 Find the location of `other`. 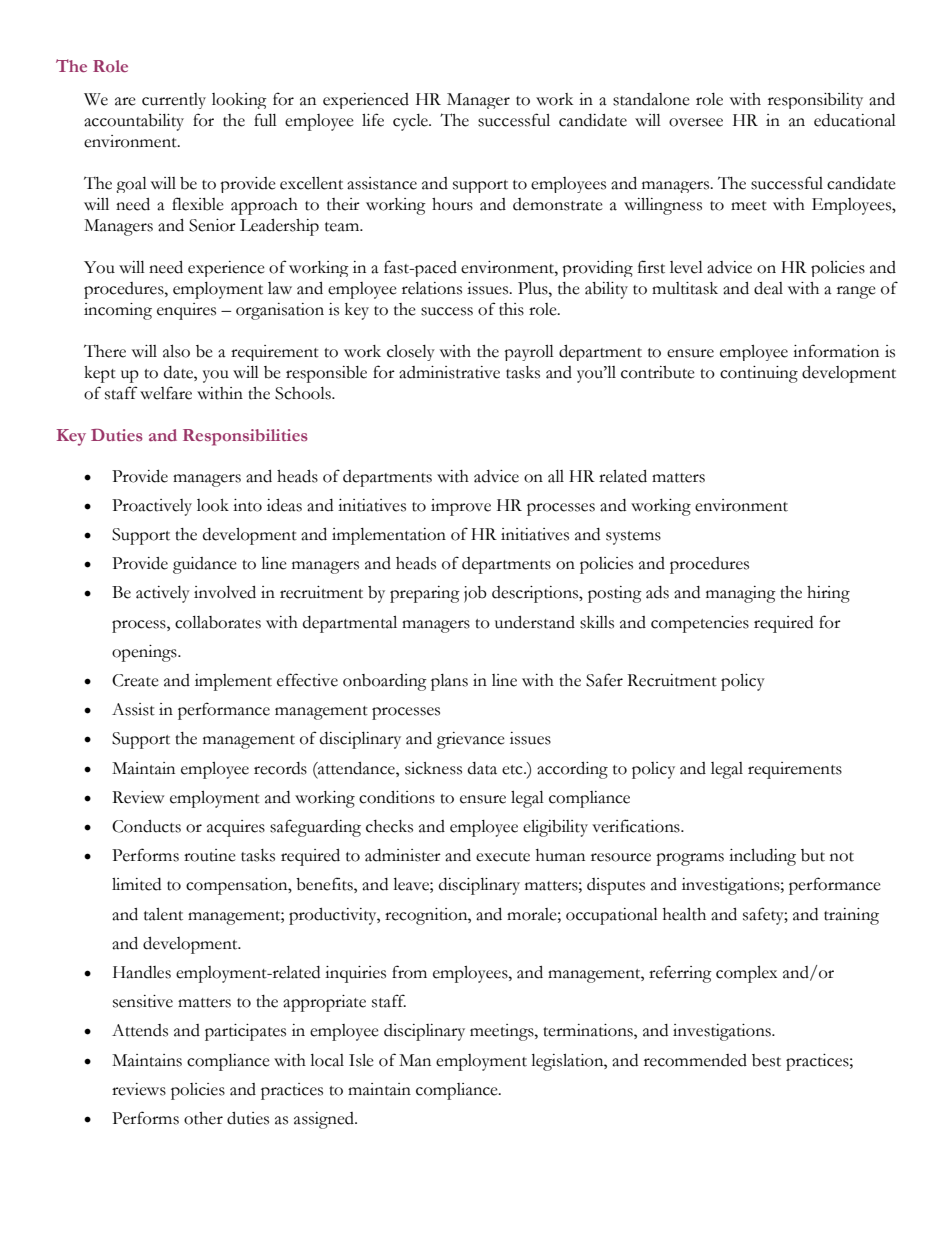

other is located at coordinates (203, 1118).
